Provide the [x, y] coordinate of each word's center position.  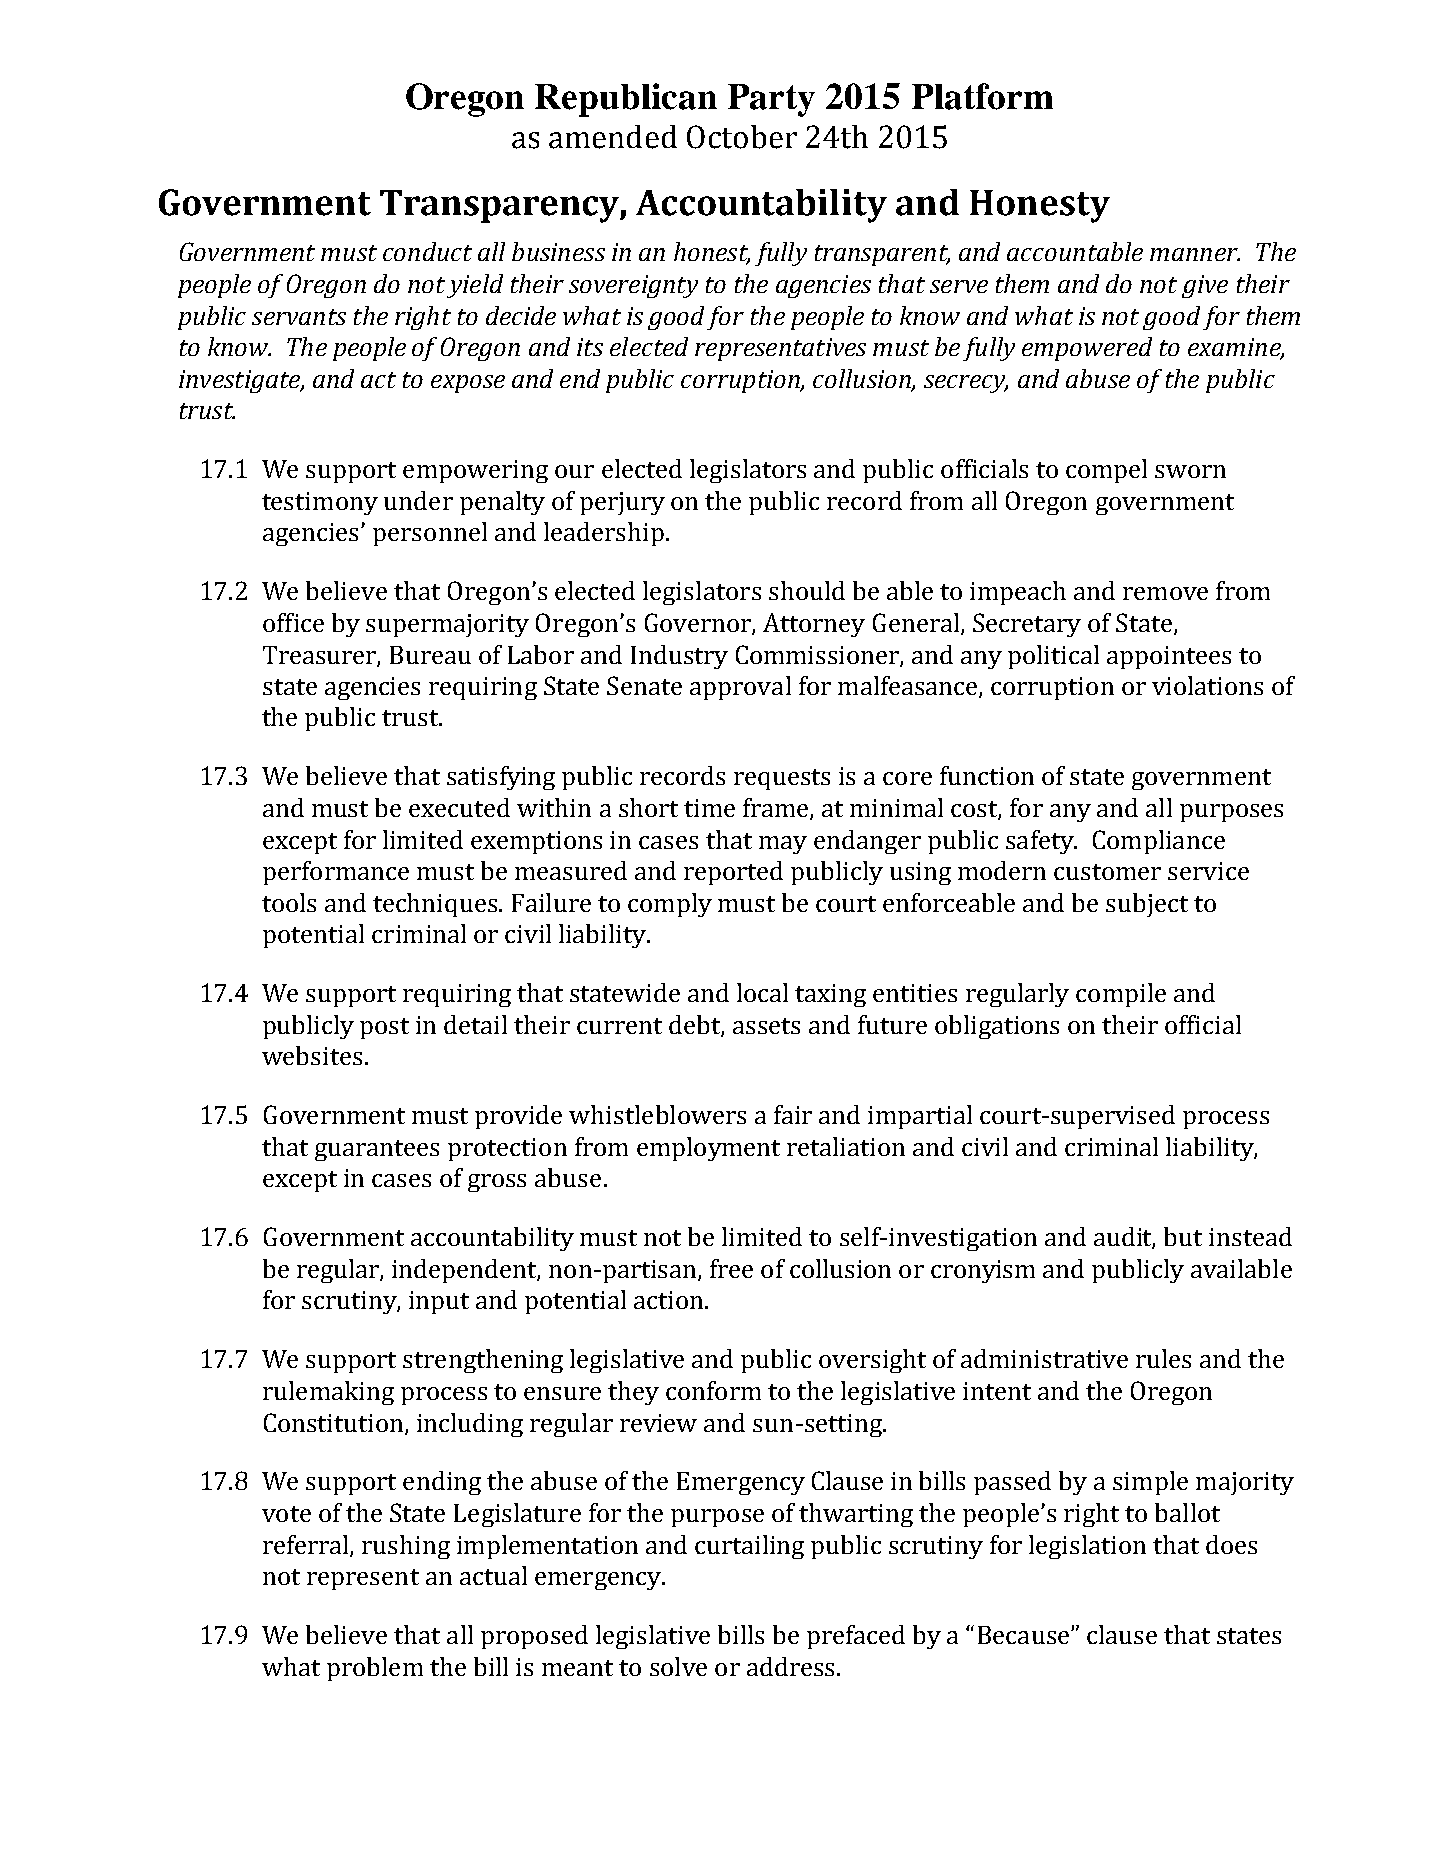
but [1183, 1236]
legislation [1087, 1547]
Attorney [814, 625]
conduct [427, 251]
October [742, 137]
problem [375, 1669]
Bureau [430, 655]
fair [793, 1114]
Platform [982, 96]
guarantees [377, 1150]
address [790, 1666]
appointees [1169, 657]
